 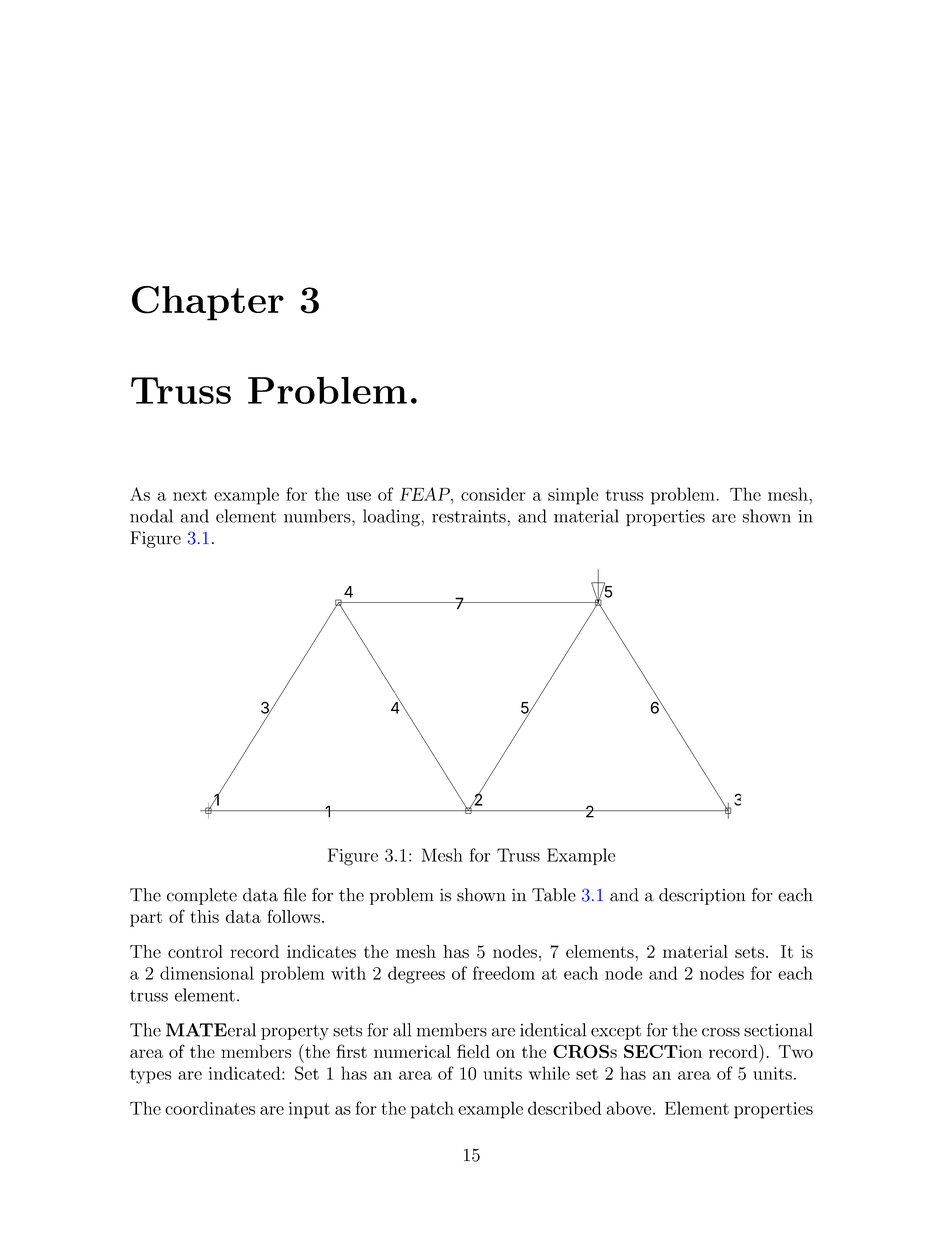 What do you see at coordinates (202, 896) in the screenshot?
I see `complete` at bounding box center [202, 896].
